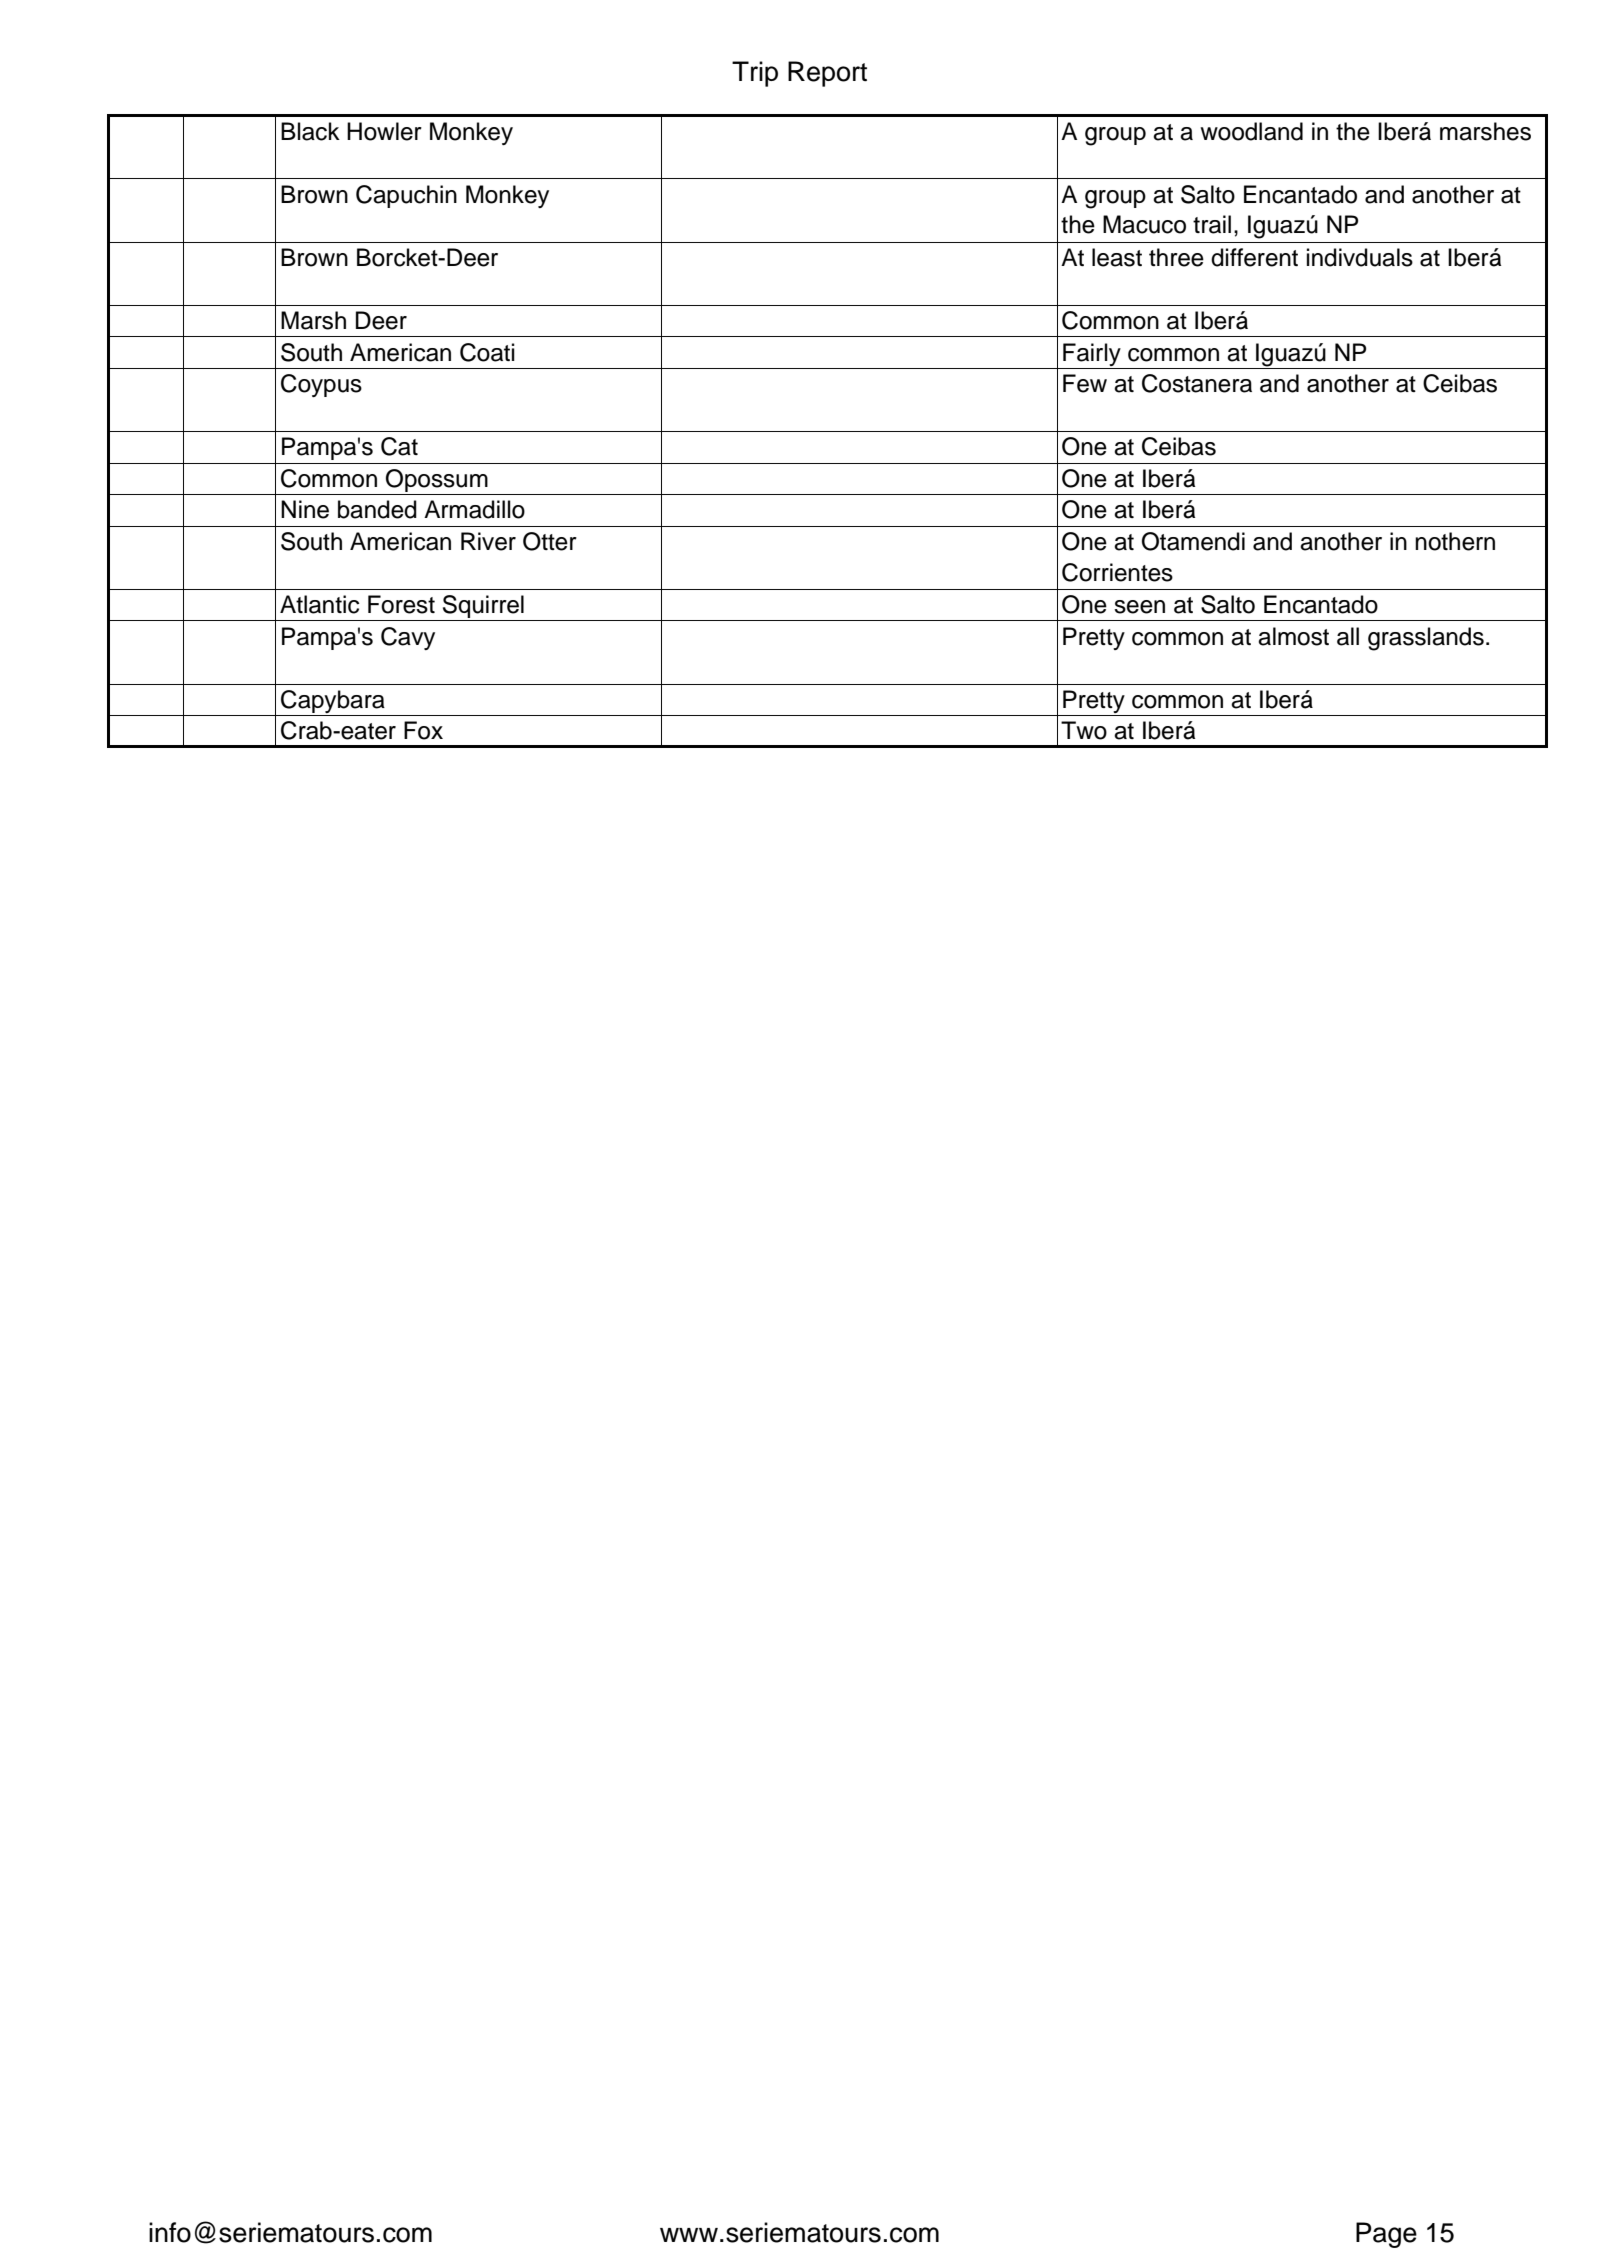 Image resolution: width=1603 pixels, height=2268 pixels. I want to click on Cavy, so click(408, 638).
